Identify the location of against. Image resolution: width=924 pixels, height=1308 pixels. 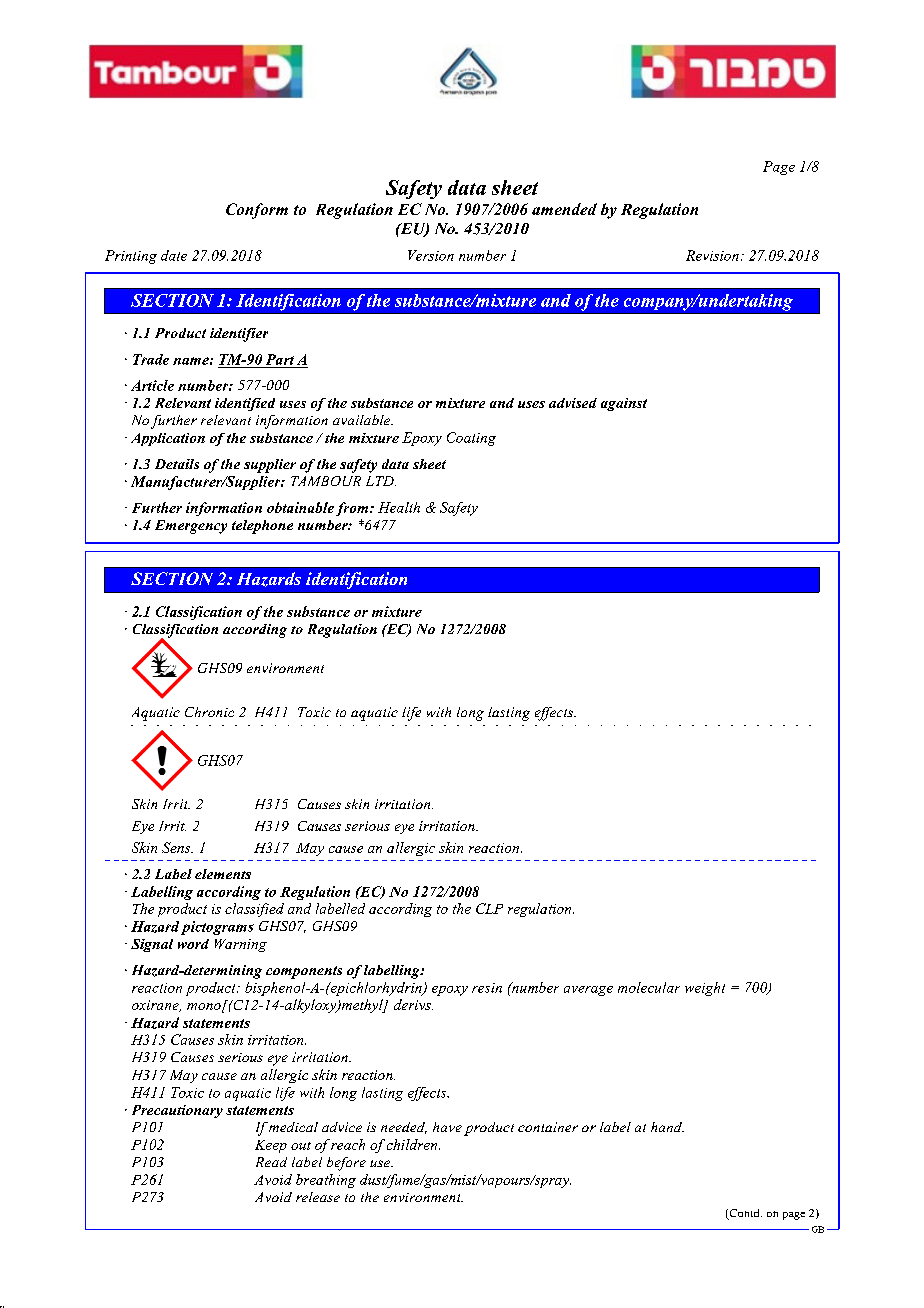
(624, 404).
